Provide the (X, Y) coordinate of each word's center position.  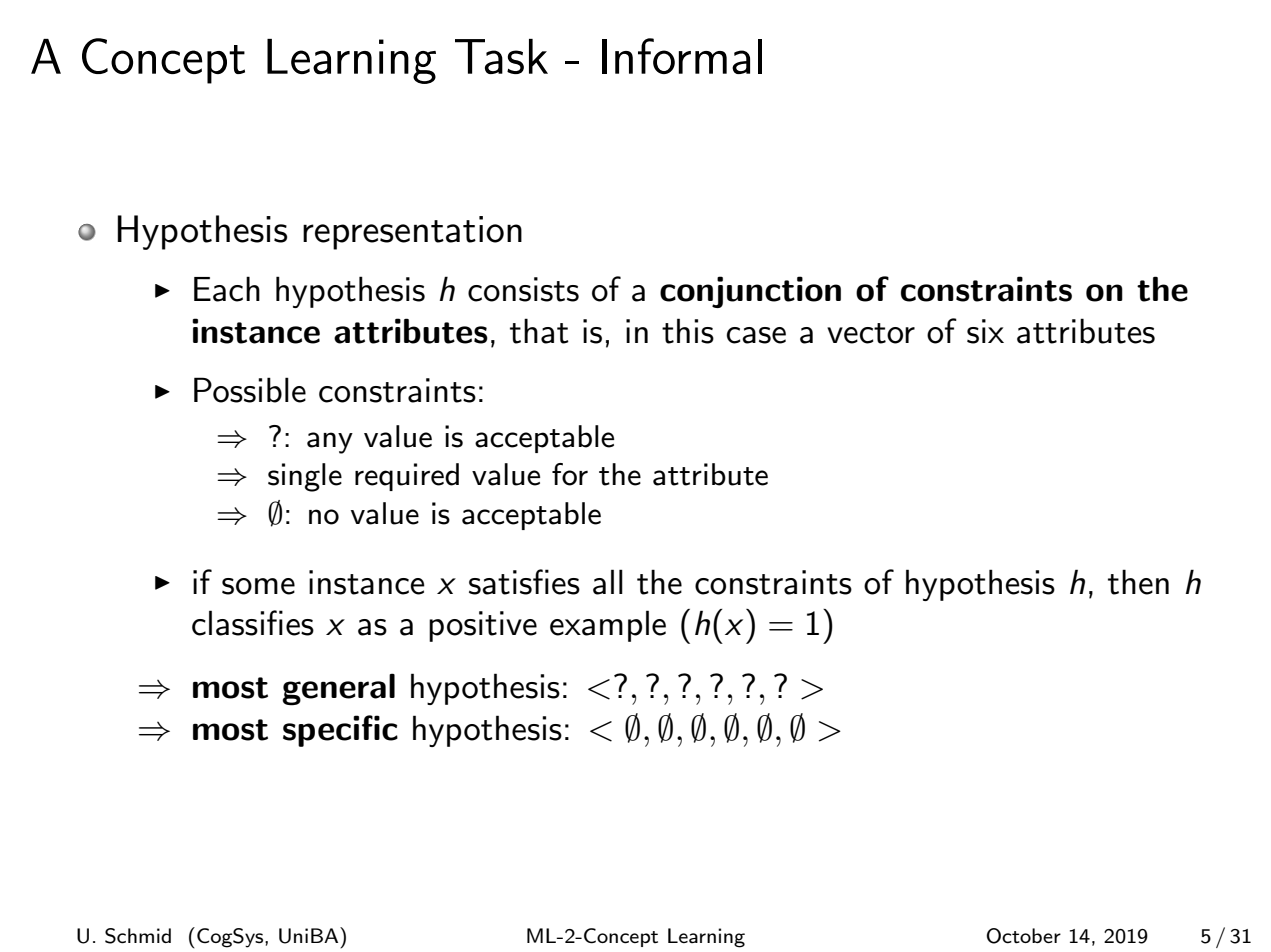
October (1023, 936)
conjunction (750, 292)
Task (501, 56)
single (305, 477)
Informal (682, 56)
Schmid (138, 936)
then (1138, 582)
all (608, 582)
